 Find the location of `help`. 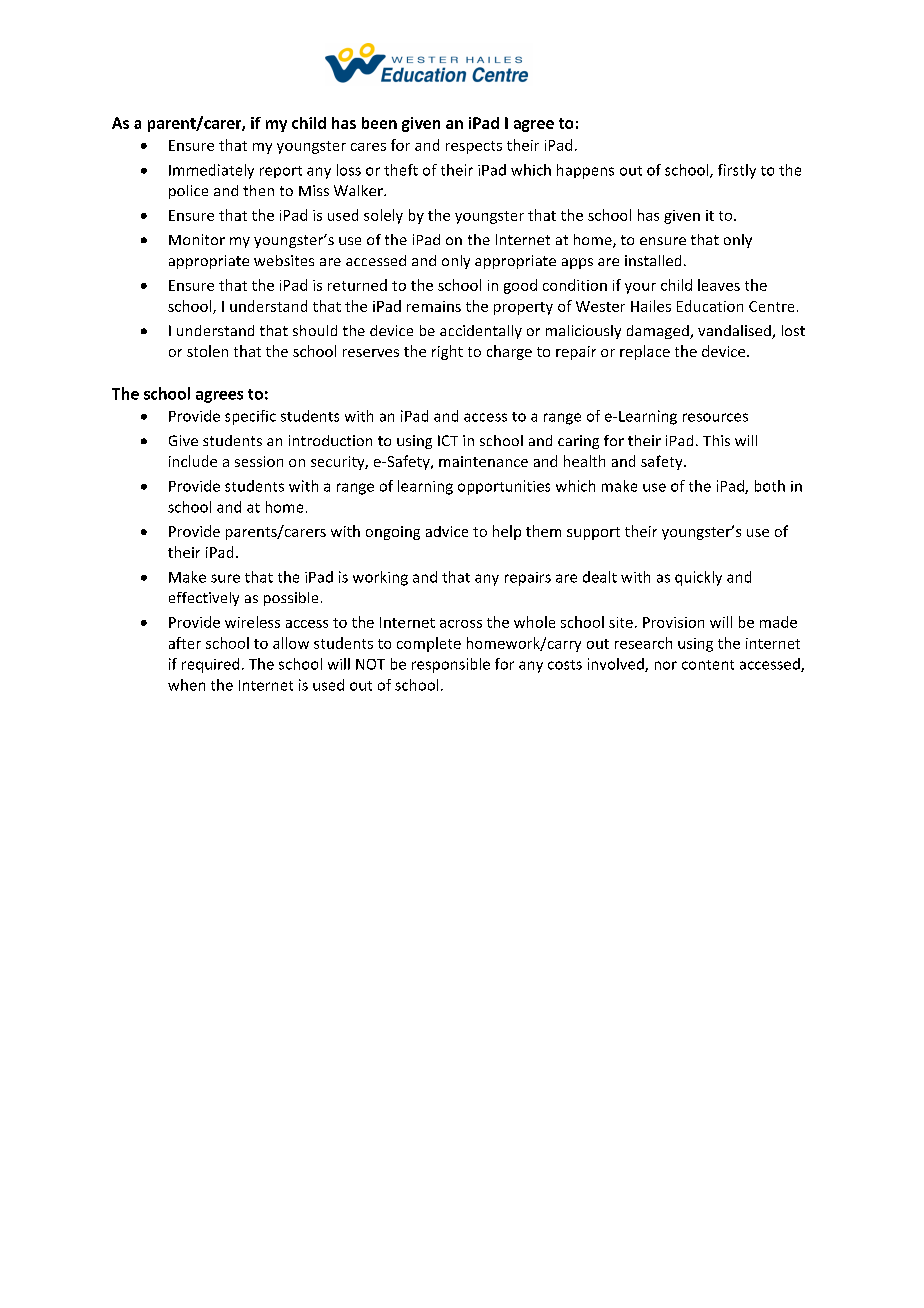

help is located at coordinates (507, 532).
